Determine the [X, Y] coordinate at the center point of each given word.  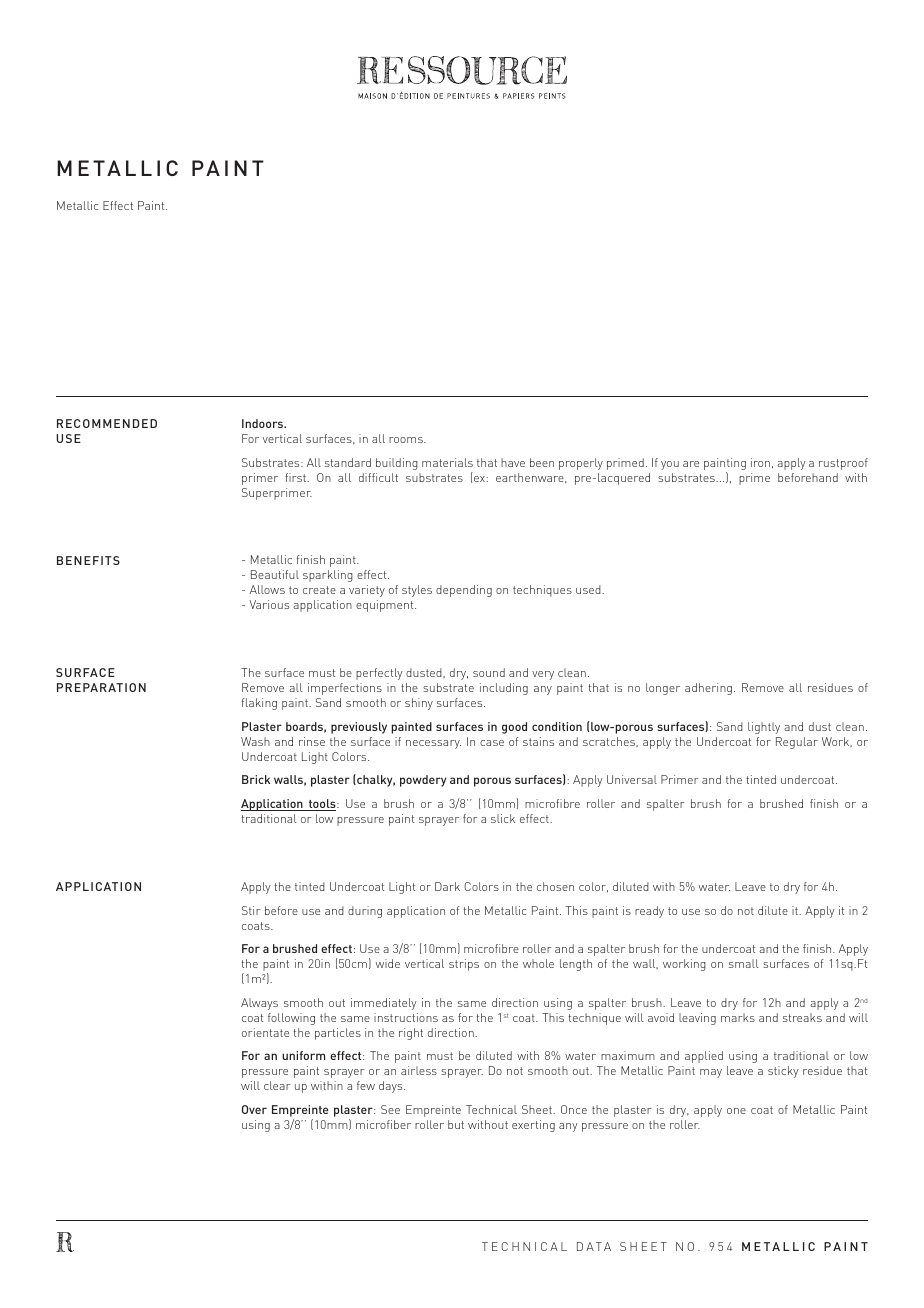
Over [254, 1109]
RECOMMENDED [107, 423]
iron [760, 462]
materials [447, 462]
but [456, 1124]
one [736, 1111]
